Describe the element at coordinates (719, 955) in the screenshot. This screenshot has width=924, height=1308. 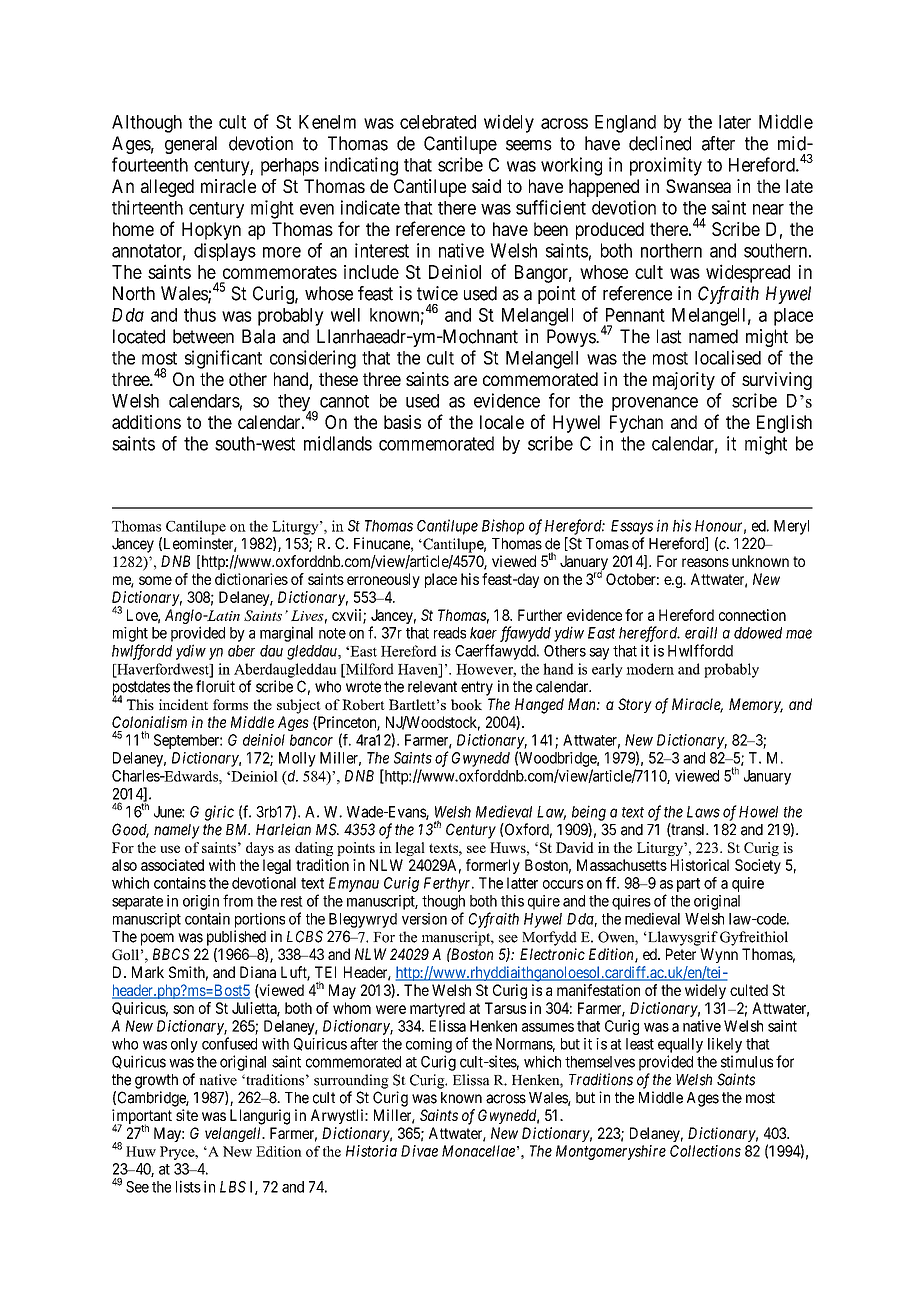
I see `Wynn` at that location.
